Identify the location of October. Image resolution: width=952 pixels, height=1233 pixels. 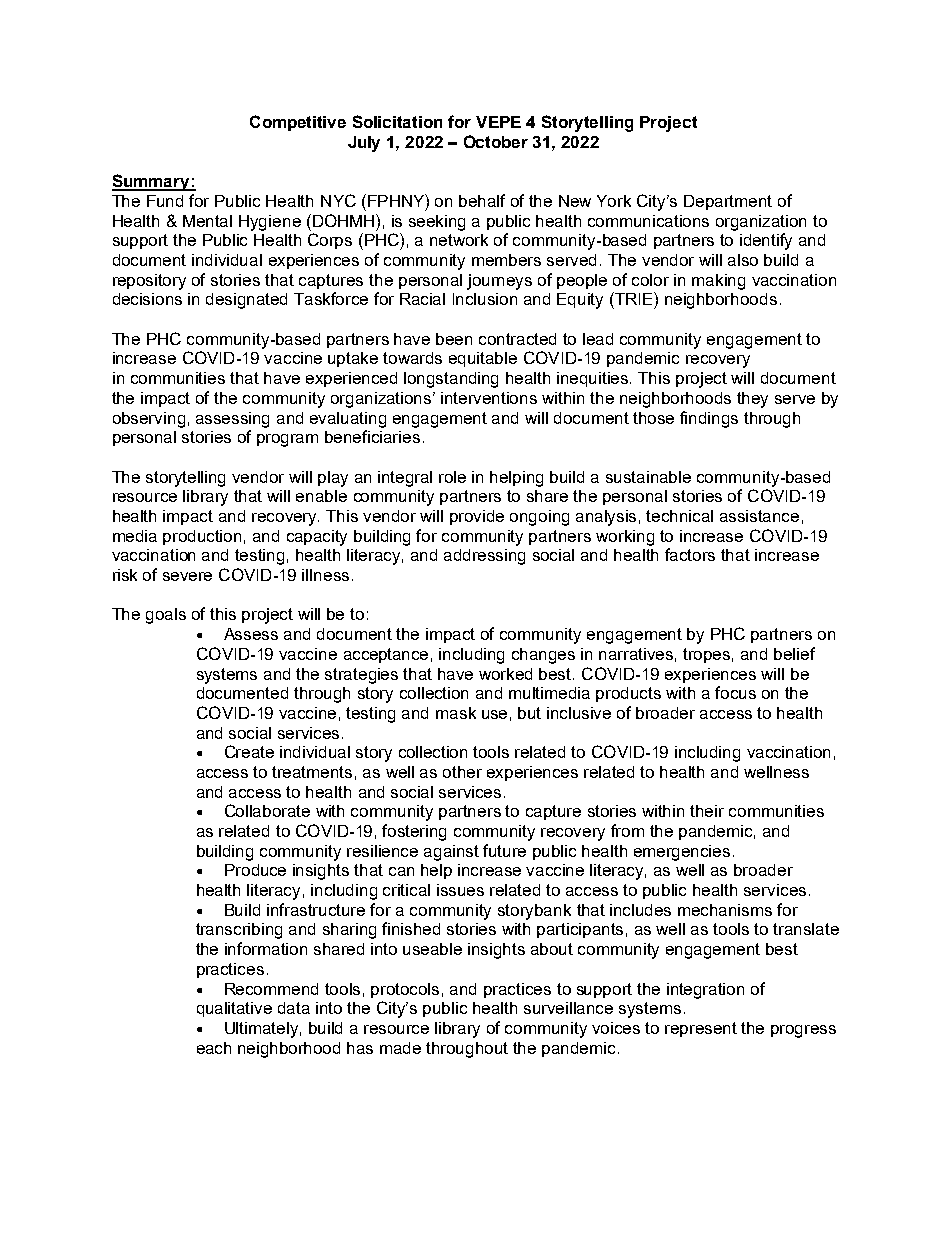
(496, 141).
